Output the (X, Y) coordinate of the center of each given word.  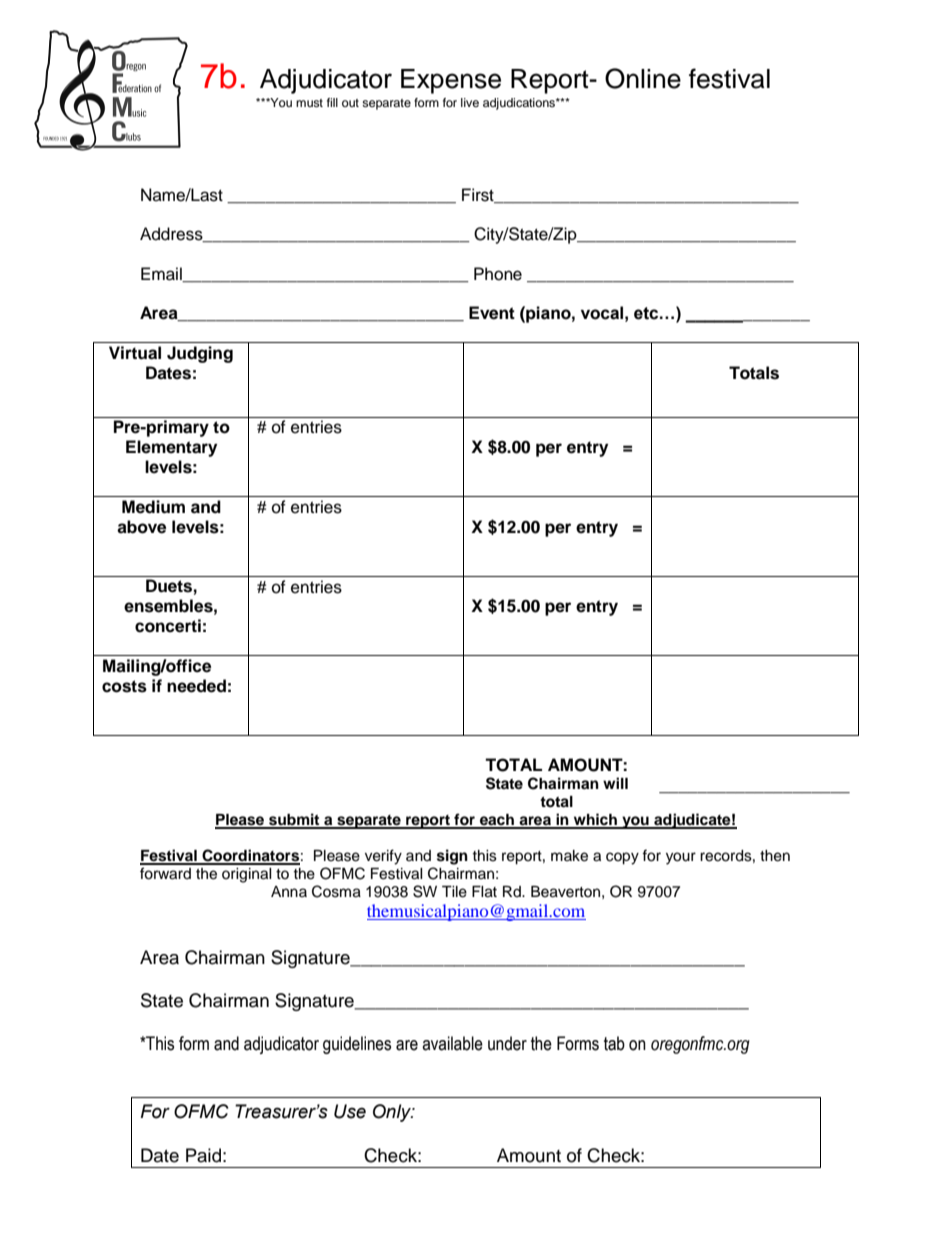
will (615, 783)
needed (196, 686)
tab (614, 1043)
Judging (200, 354)
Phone (498, 274)
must (309, 103)
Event (492, 313)
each (497, 821)
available (452, 1043)
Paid (203, 1155)
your (681, 858)
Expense (451, 81)
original (247, 875)
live (470, 102)
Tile (454, 892)
